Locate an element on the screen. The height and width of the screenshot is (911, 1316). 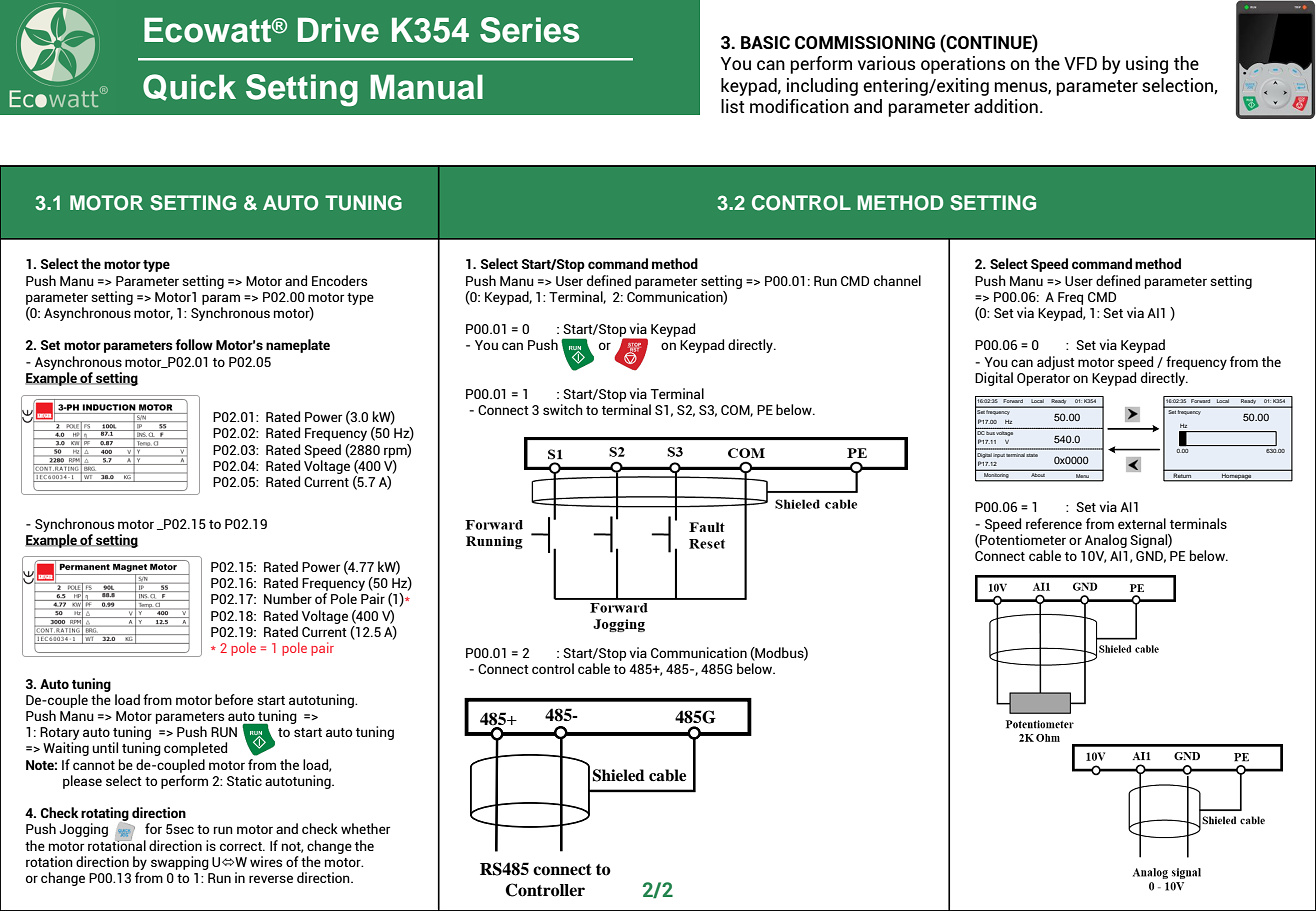
adjust is located at coordinates (1056, 363).
